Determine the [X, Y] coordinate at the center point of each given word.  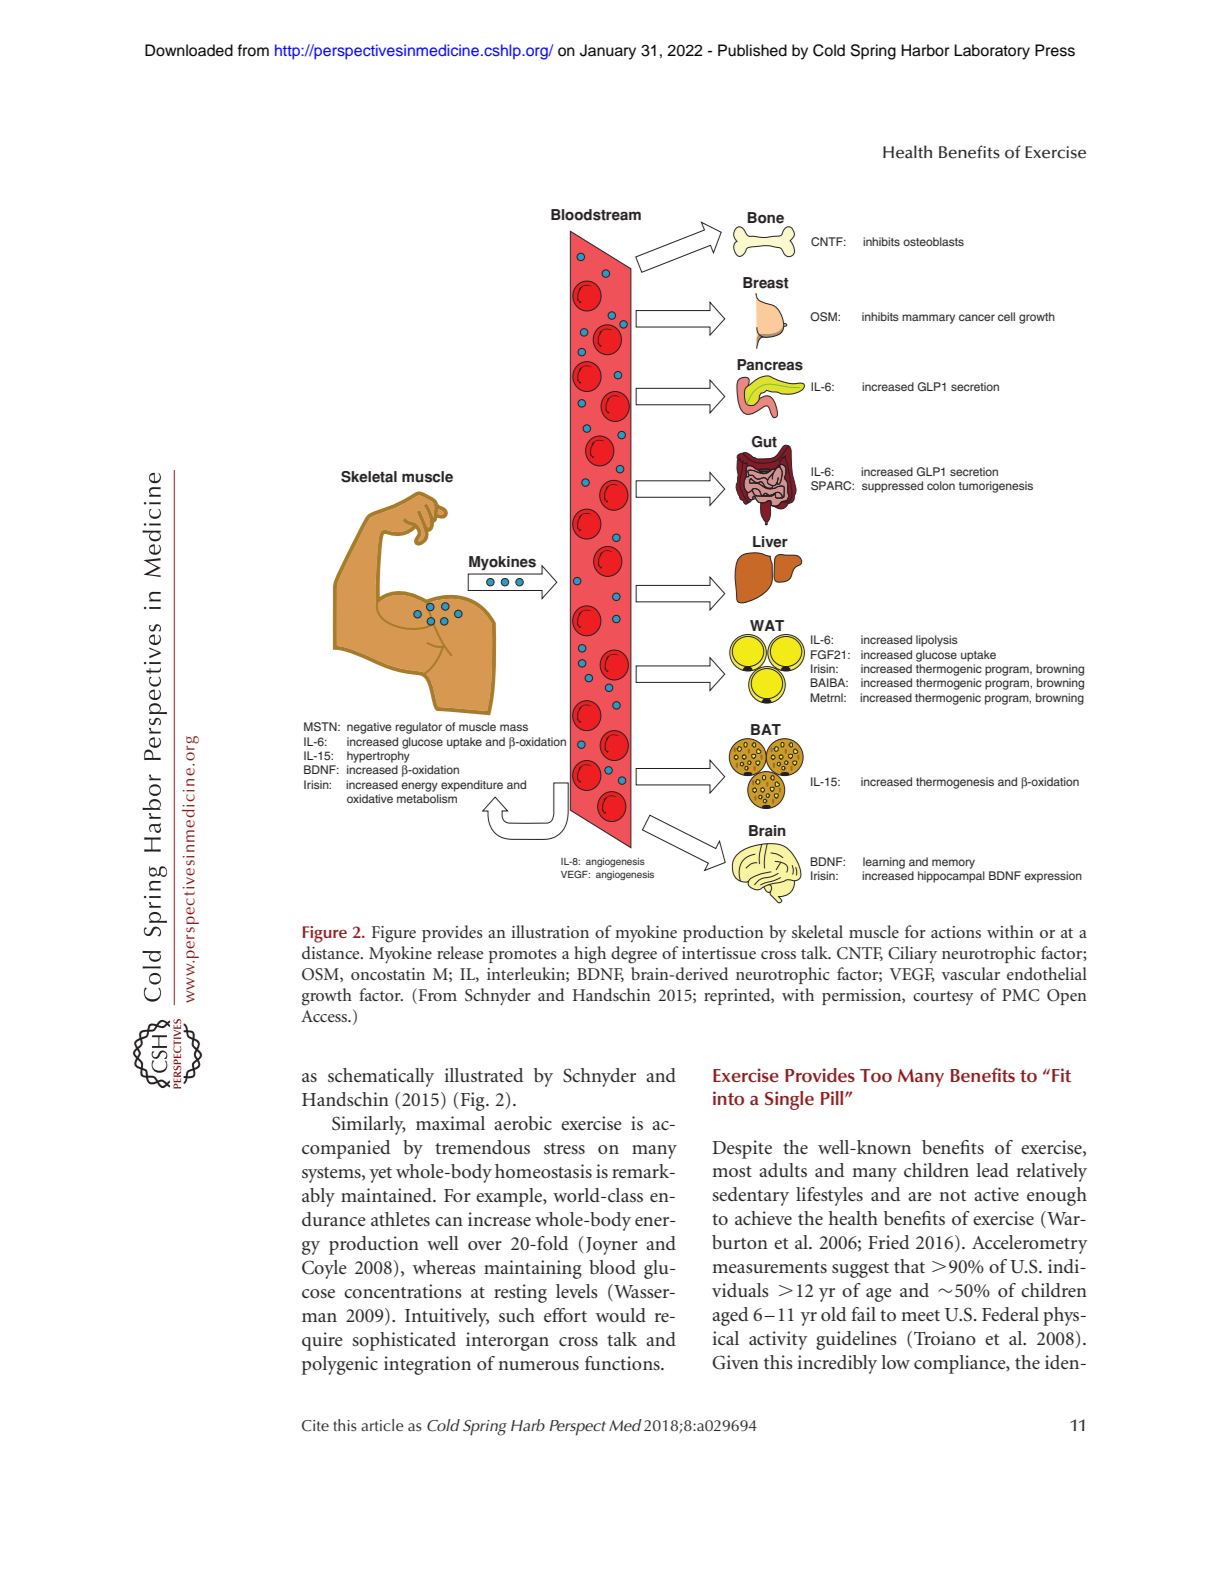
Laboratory [992, 52]
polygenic [340, 1365]
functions [623, 1363]
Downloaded [189, 50]
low [896, 1362]
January [608, 52]
